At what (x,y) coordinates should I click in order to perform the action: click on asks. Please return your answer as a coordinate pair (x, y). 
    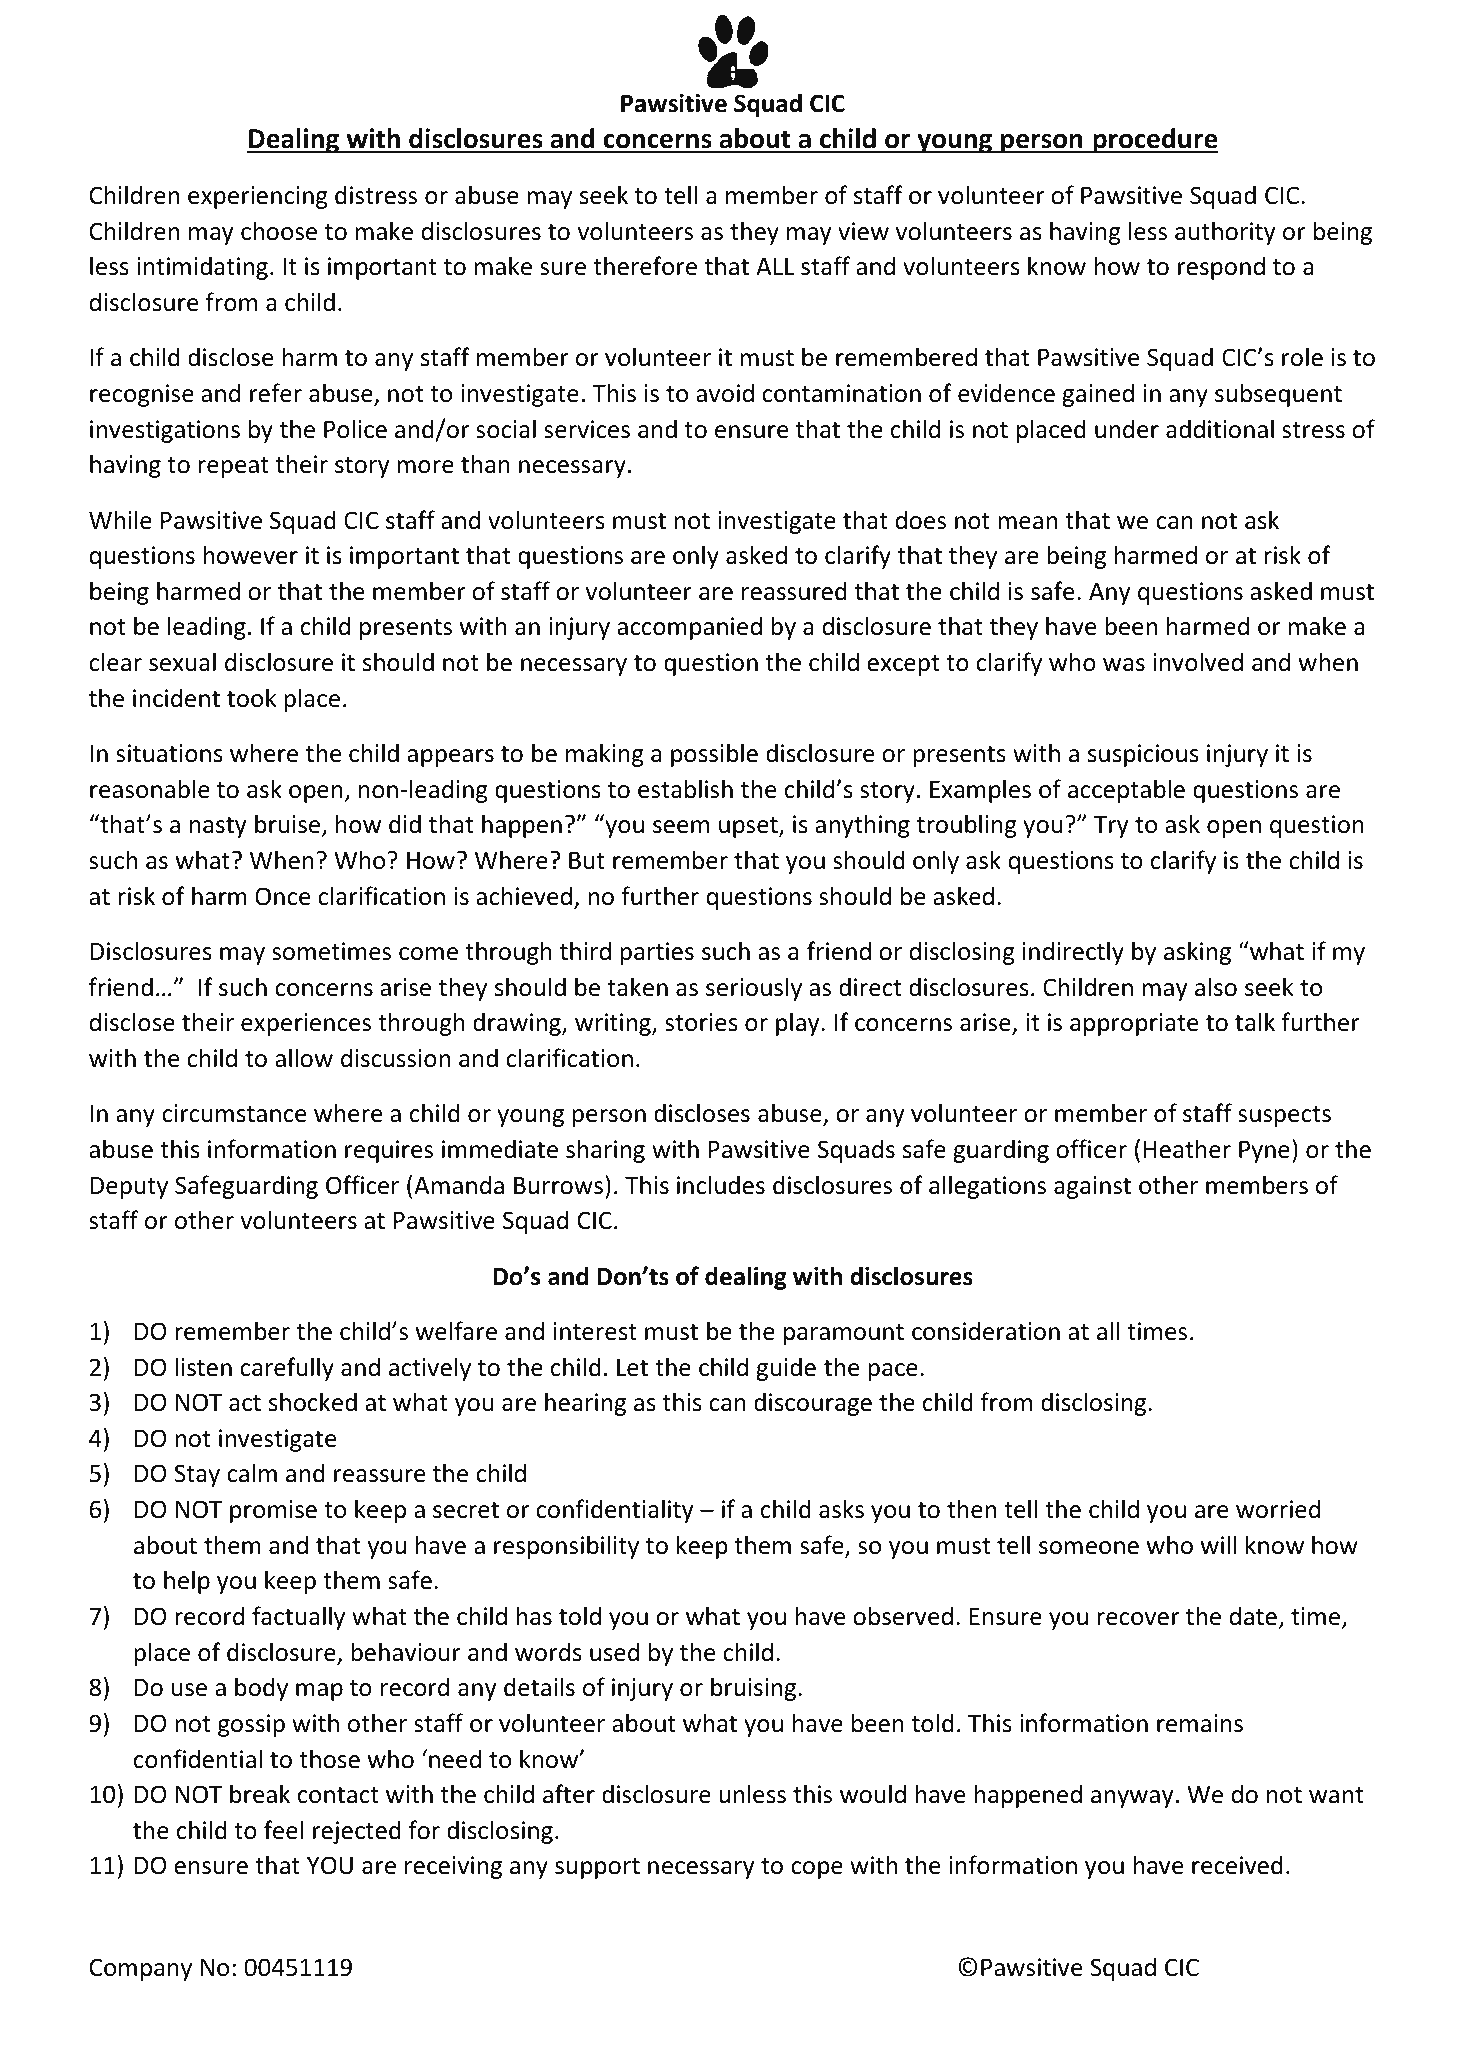
    Looking at the image, I should click on (841, 1509).
